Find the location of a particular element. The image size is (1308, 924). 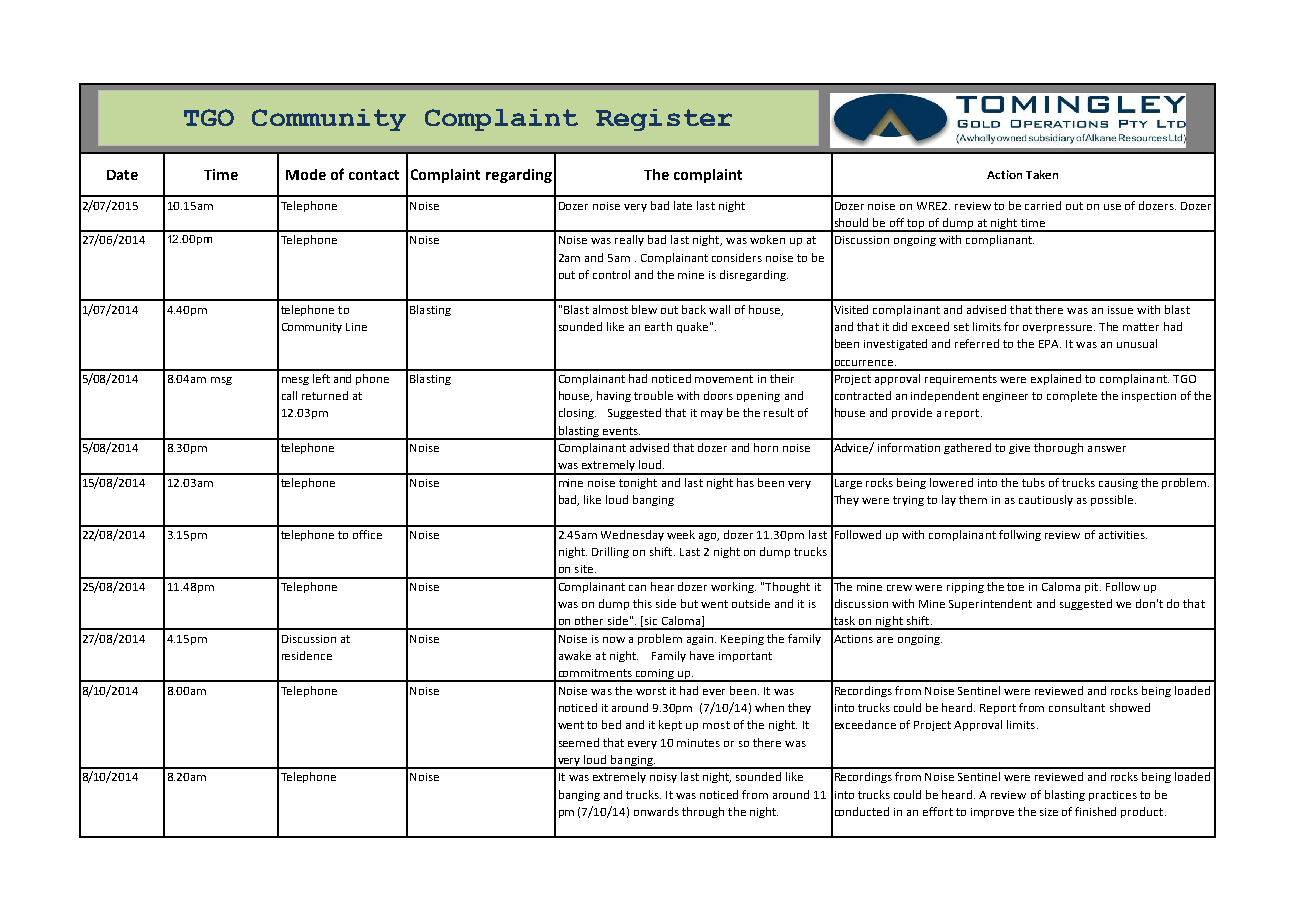

call is located at coordinates (289, 395).
